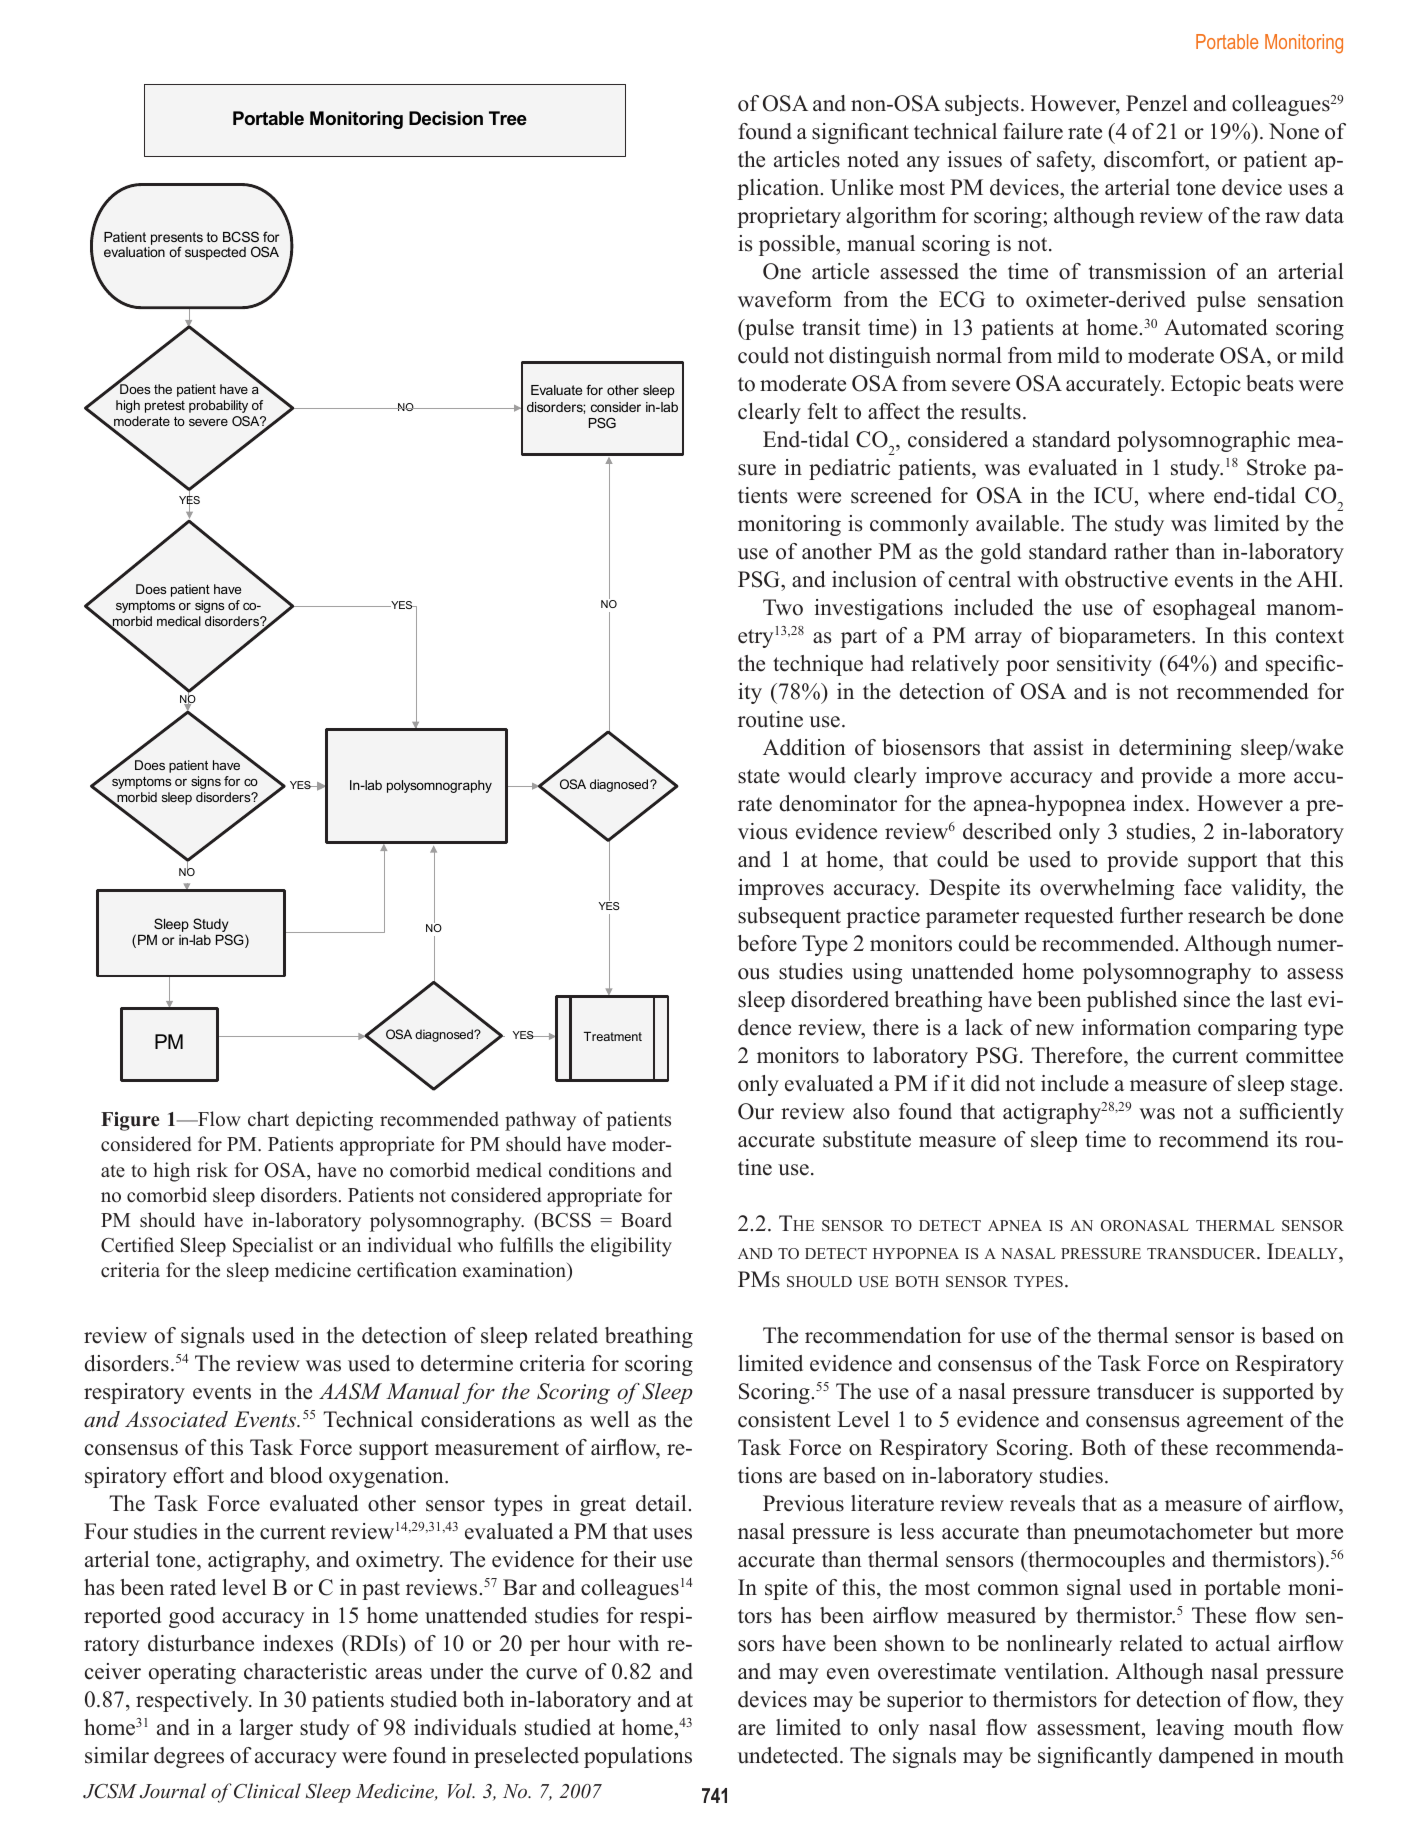 The height and width of the document is (1847, 1428). I want to click on hour, so click(589, 1643).
